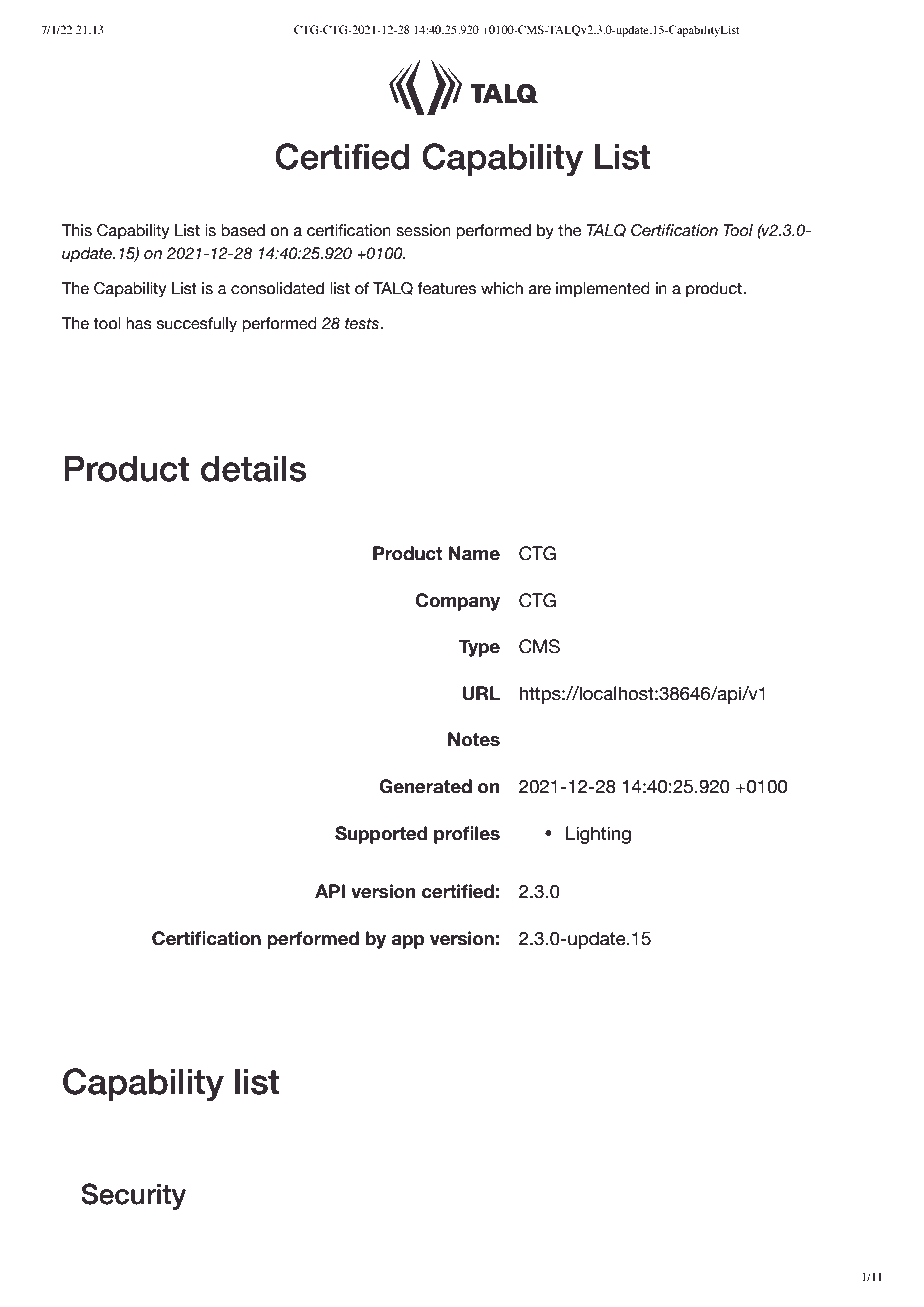 This screenshot has height=1307, width=924. What do you see at coordinates (139, 323) in the screenshot?
I see `has` at bounding box center [139, 323].
